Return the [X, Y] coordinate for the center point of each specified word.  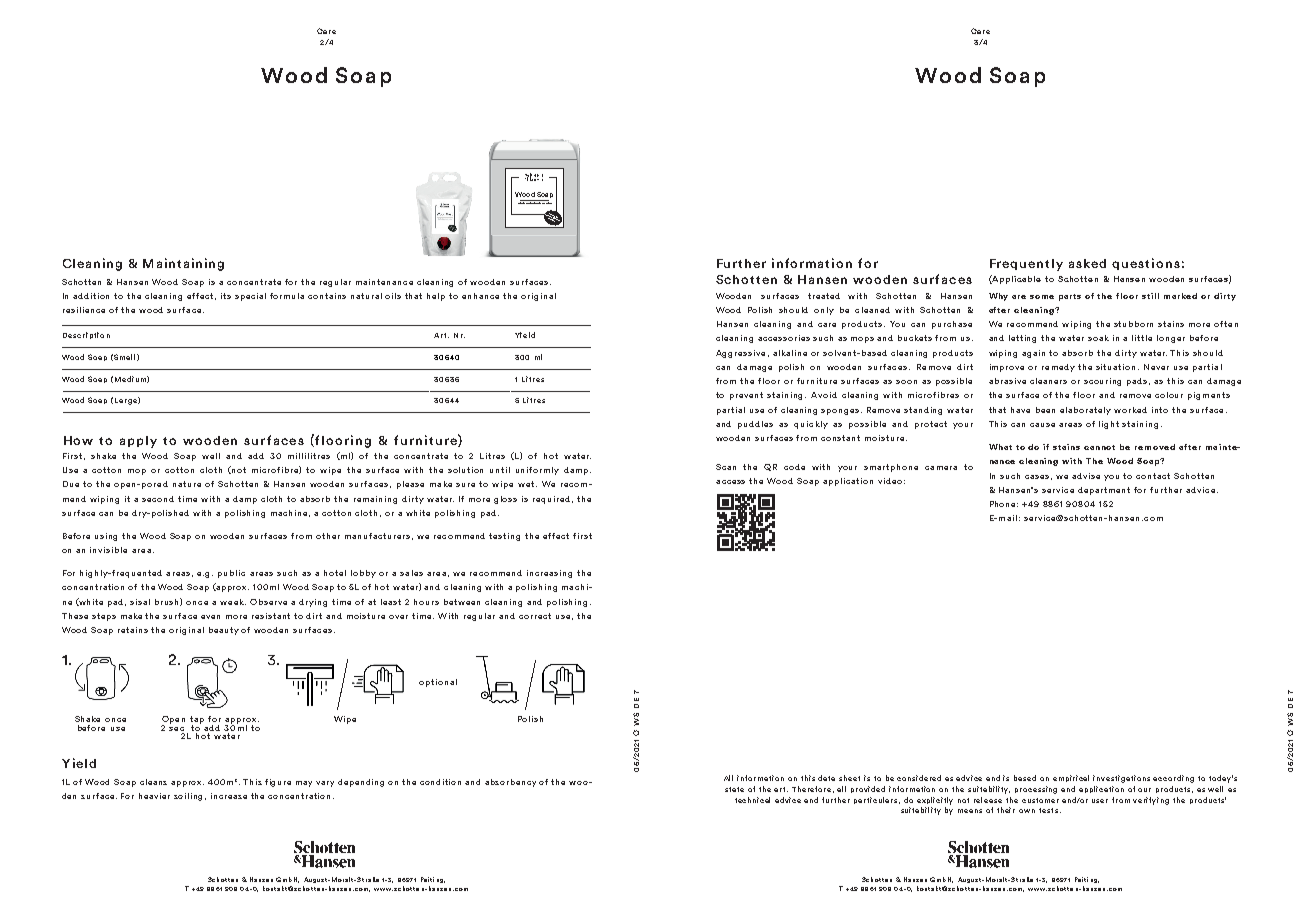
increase [229, 796]
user [1100, 801]
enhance [480, 296]
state [734, 789]
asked [1087, 263]
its [226, 296]
